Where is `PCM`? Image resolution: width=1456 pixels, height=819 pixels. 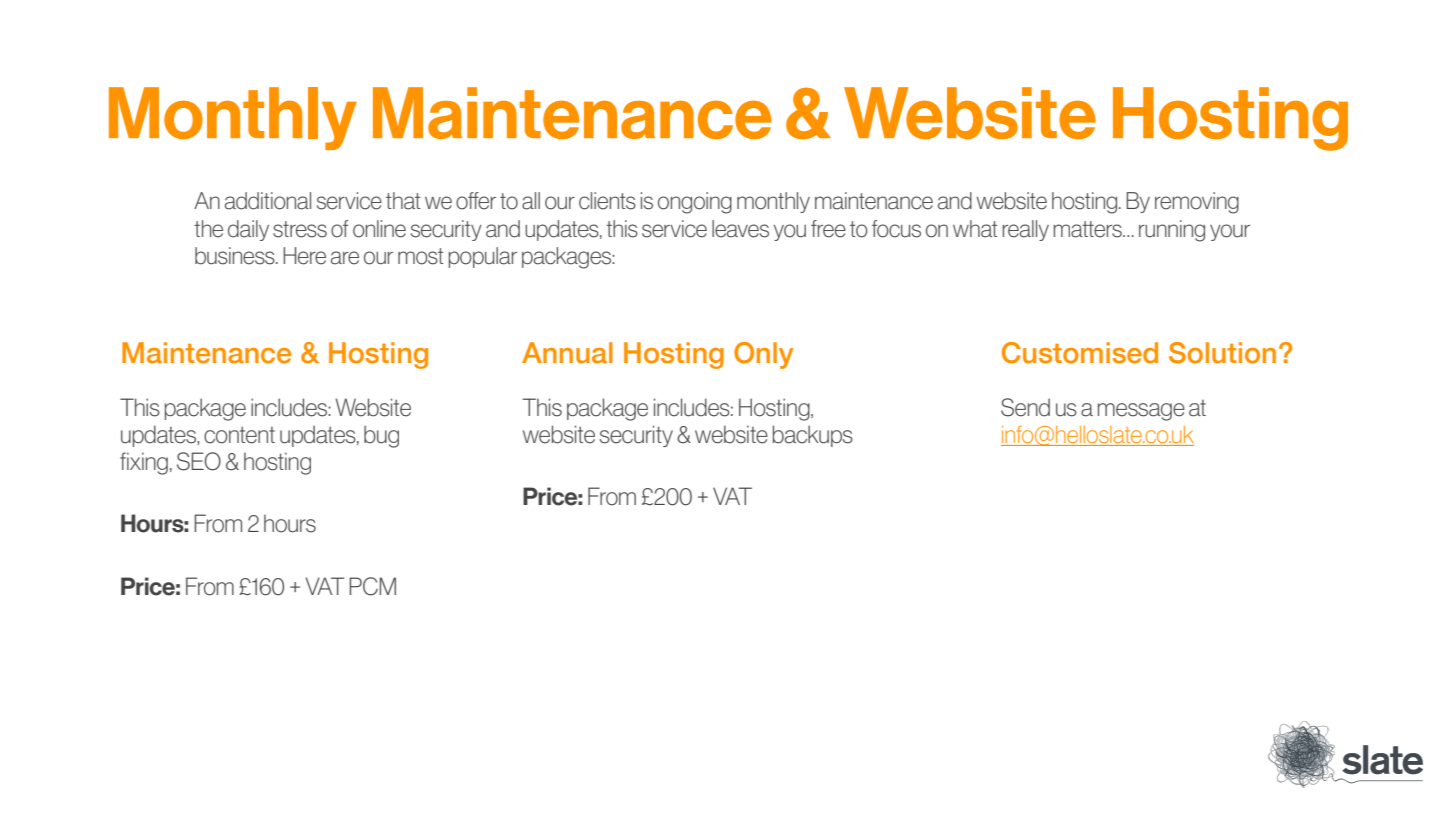
PCM is located at coordinates (372, 586).
